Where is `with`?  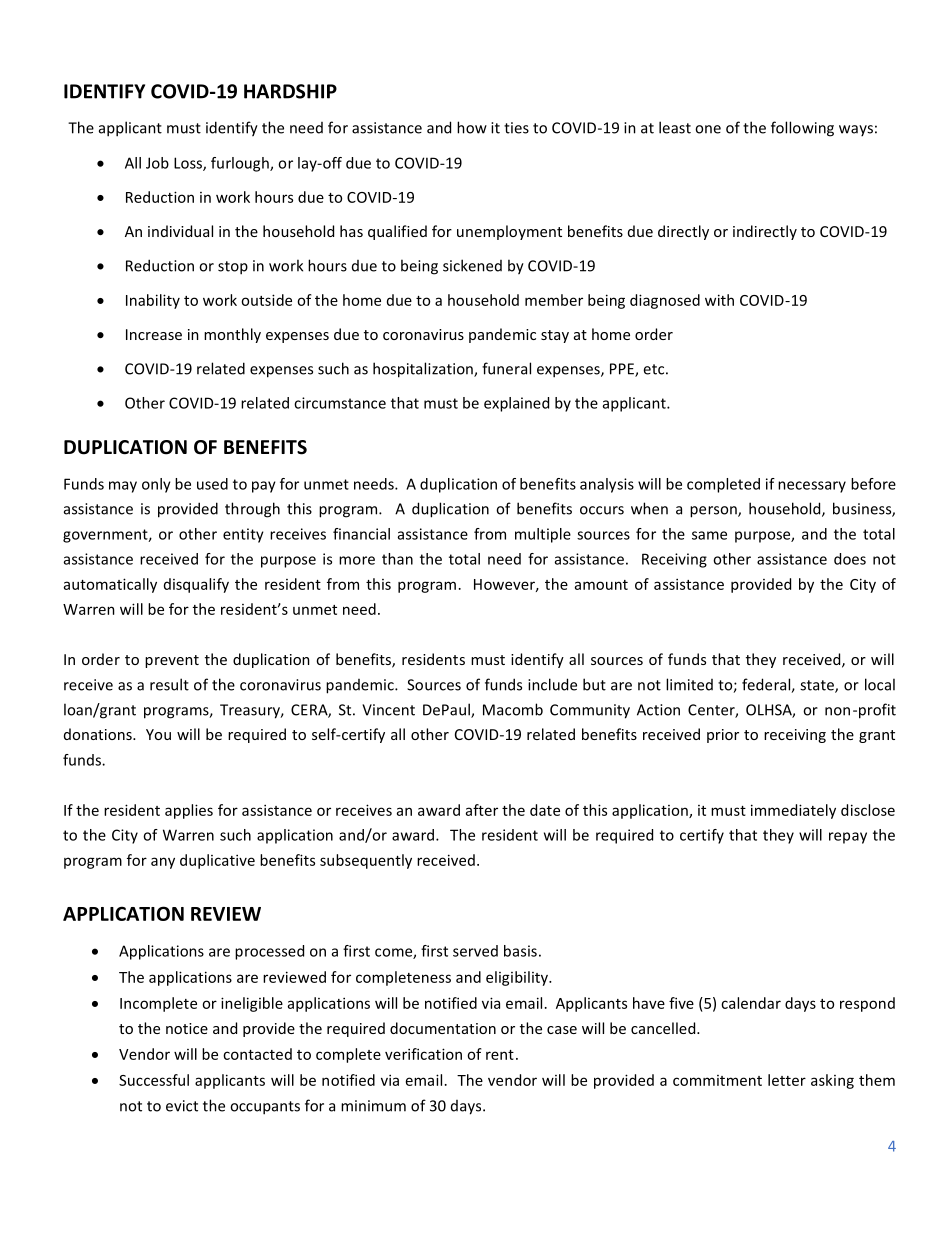
with is located at coordinates (719, 300).
